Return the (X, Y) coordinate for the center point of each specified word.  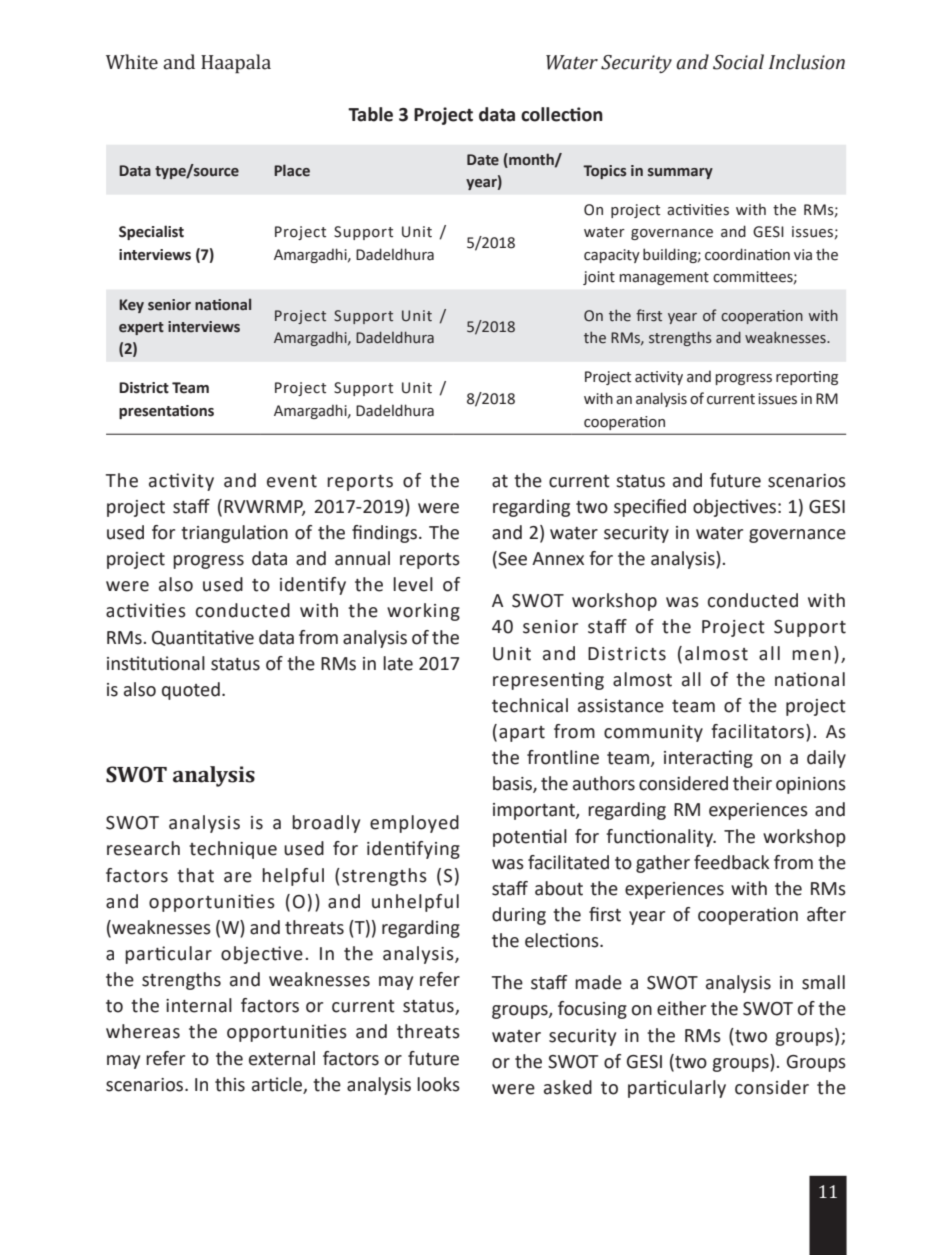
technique (233, 850)
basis (513, 784)
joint (599, 278)
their (752, 783)
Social (738, 62)
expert (141, 328)
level (413, 584)
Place (292, 170)
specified (650, 508)
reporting (807, 378)
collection (562, 114)
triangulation (234, 534)
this (230, 1084)
